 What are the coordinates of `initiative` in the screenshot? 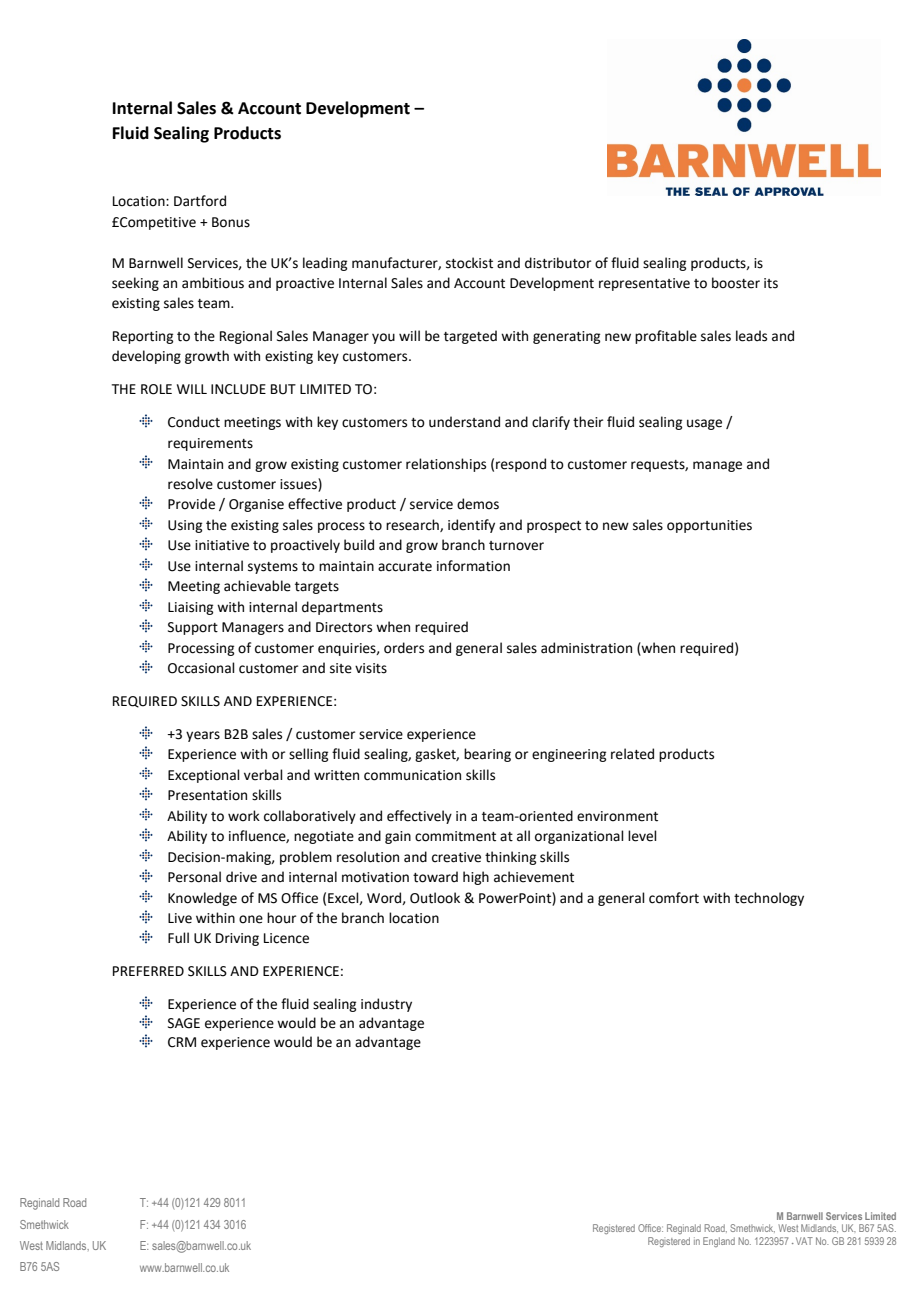 It's located at (222, 545).
